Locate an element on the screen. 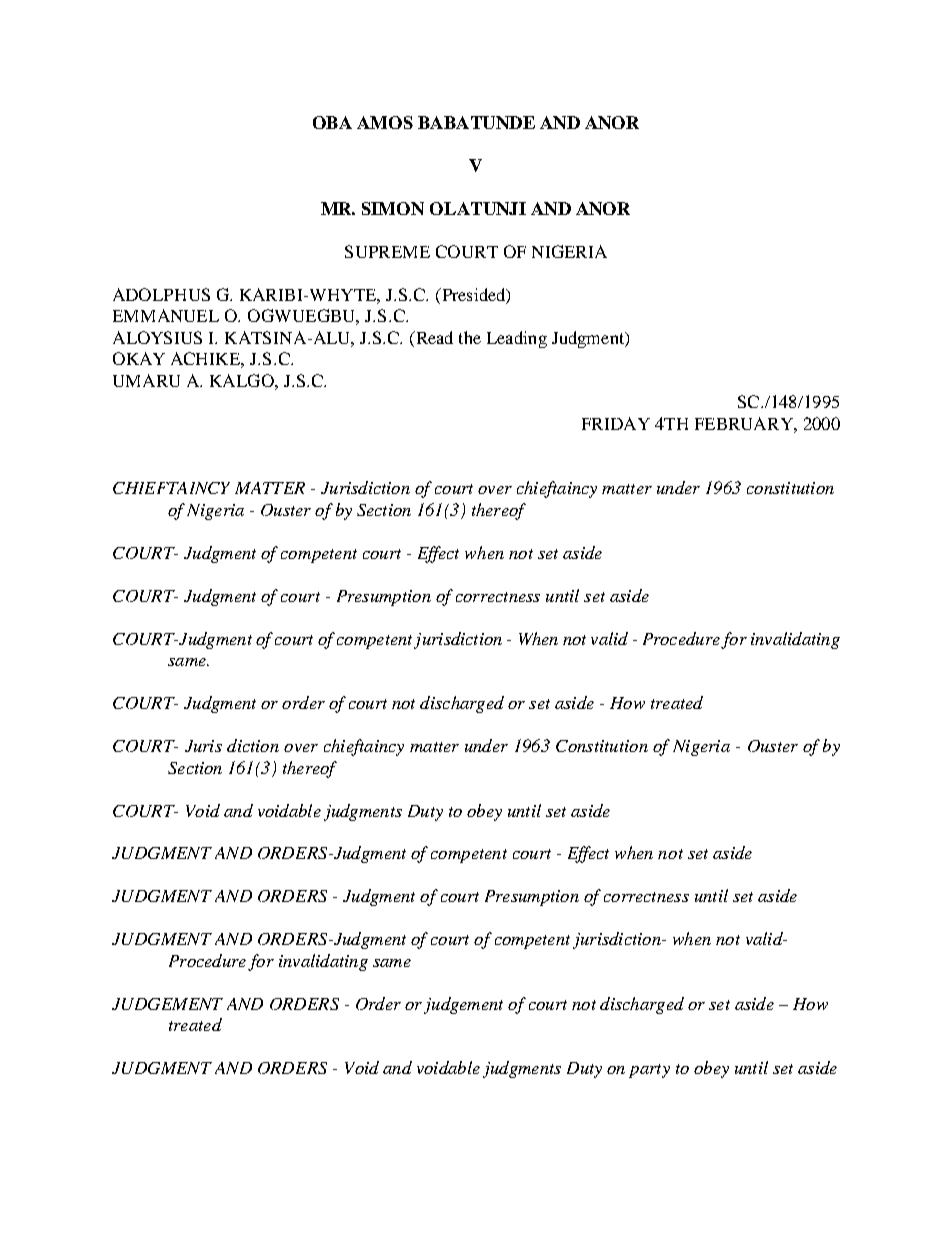 This screenshot has width=952, height=1233. OKAY is located at coordinates (139, 358).
